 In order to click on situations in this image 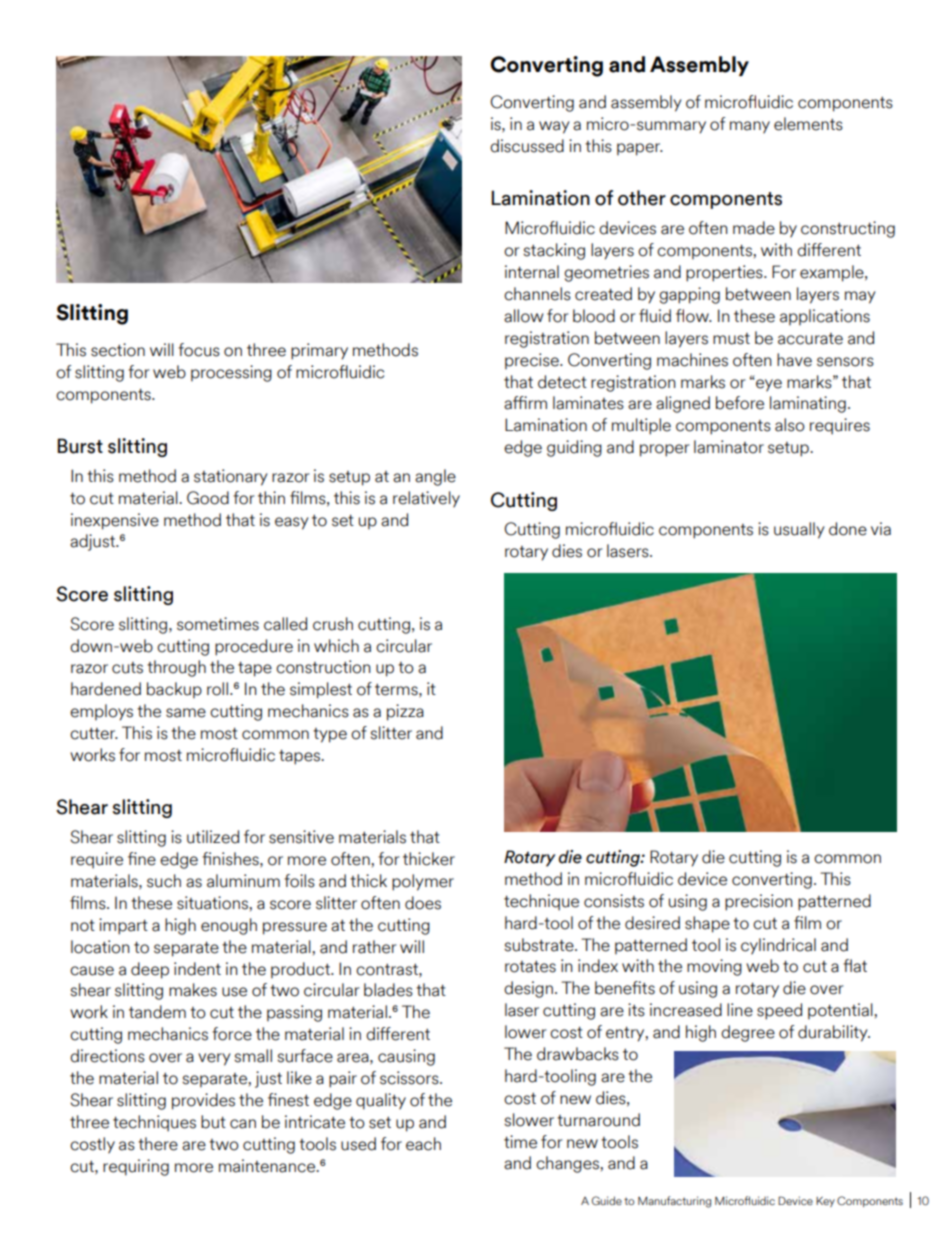, I will do `click(213, 903)`.
